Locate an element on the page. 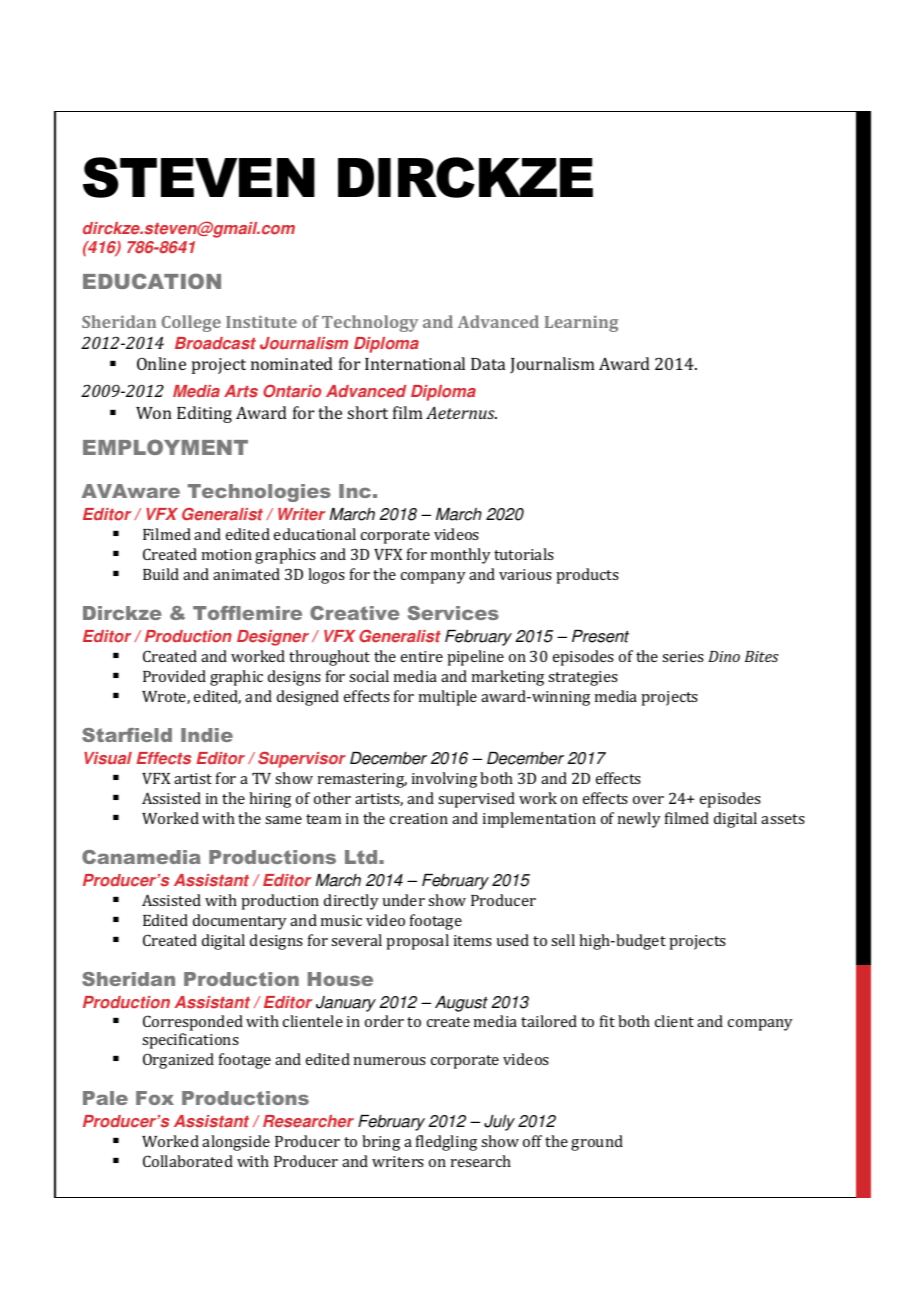 The width and height of the page is (924, 1308). over is located at coordinates (648, 800).
